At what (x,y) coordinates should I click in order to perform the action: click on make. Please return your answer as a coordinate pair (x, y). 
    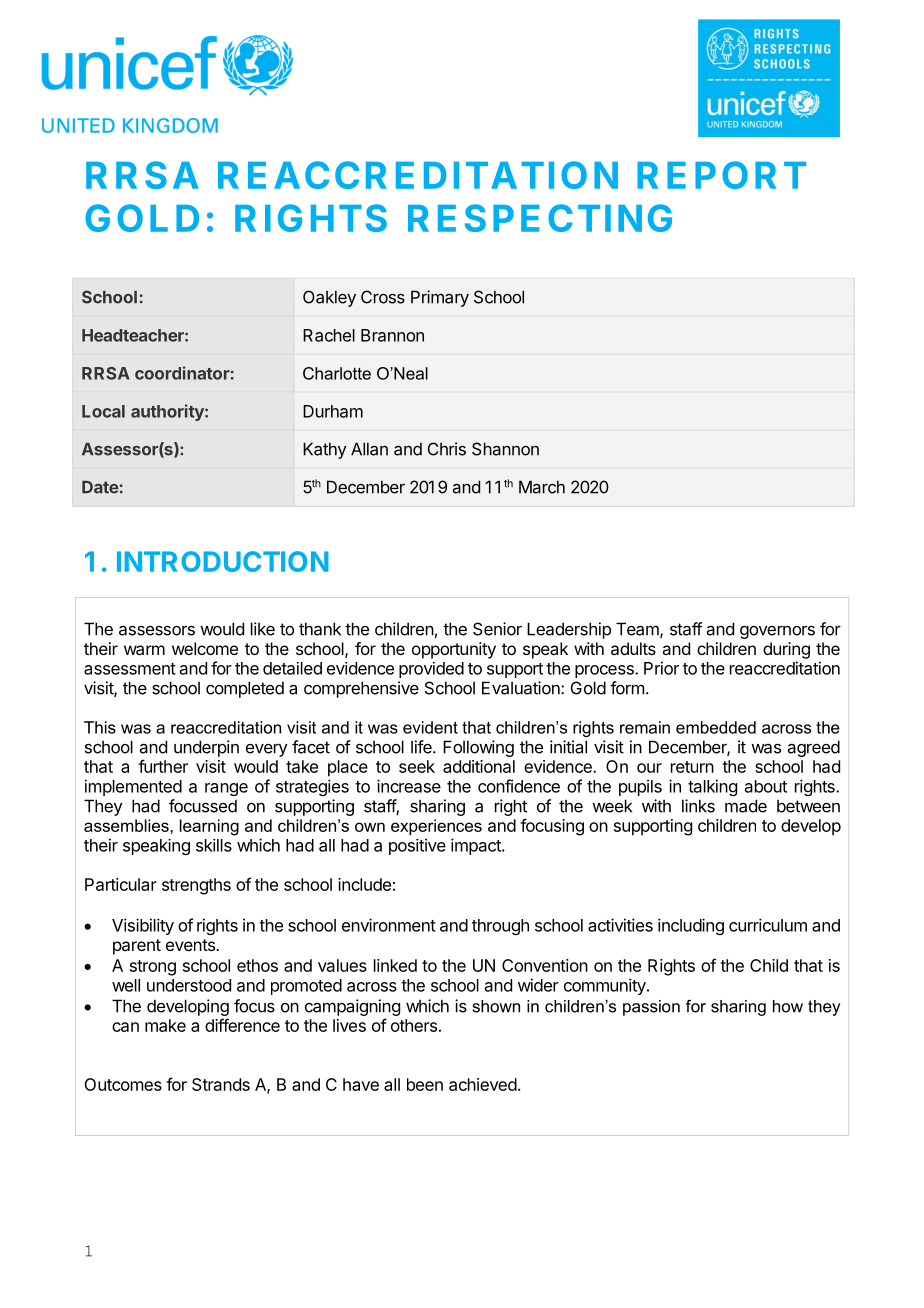
    Looking at the image, I should click on (165, 1025).
